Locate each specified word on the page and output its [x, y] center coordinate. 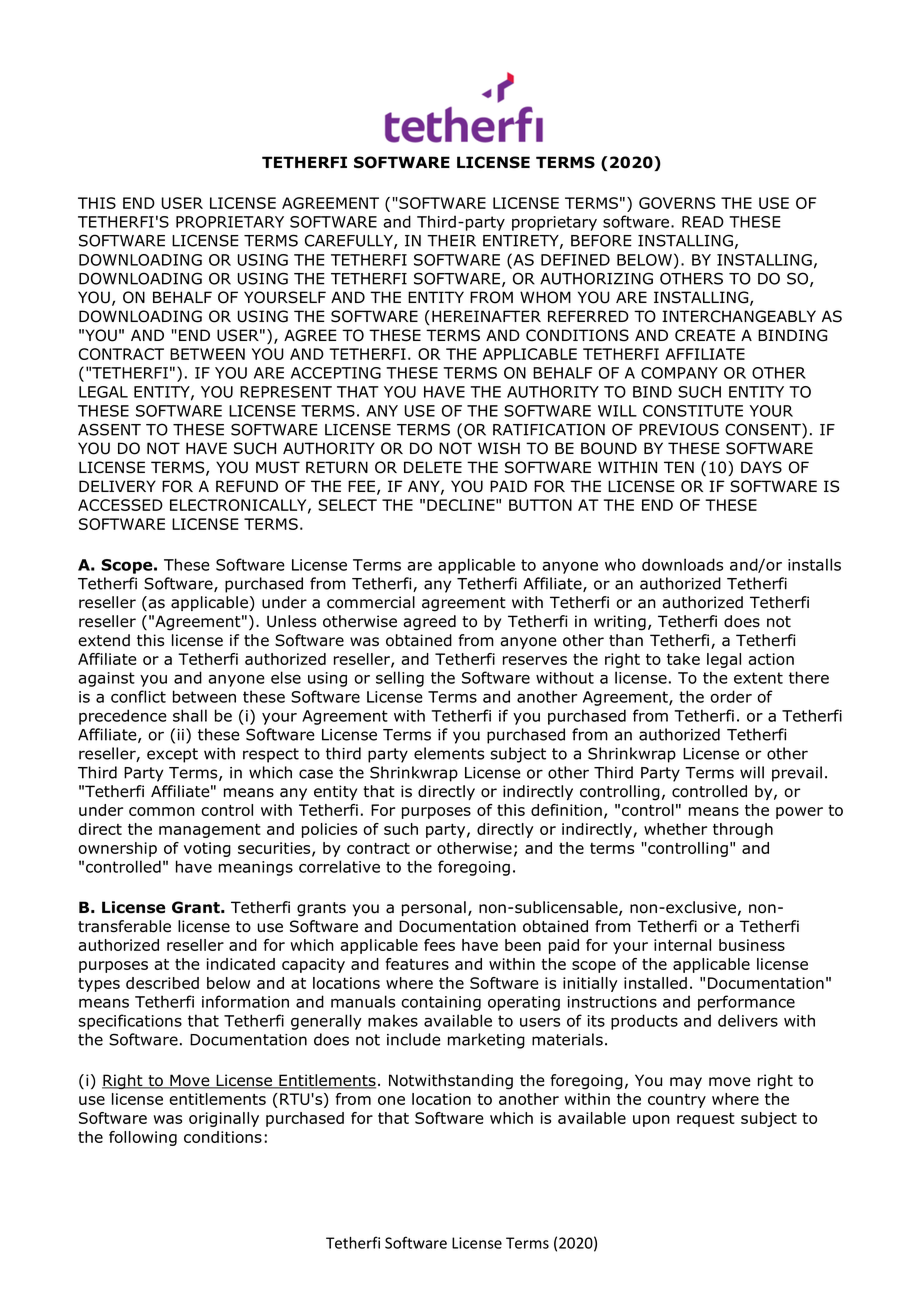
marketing [486, 1041]
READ [703, 222]
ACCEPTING [336, 373]
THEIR [451, 241]
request [706, 1120]
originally [224, 1119]
